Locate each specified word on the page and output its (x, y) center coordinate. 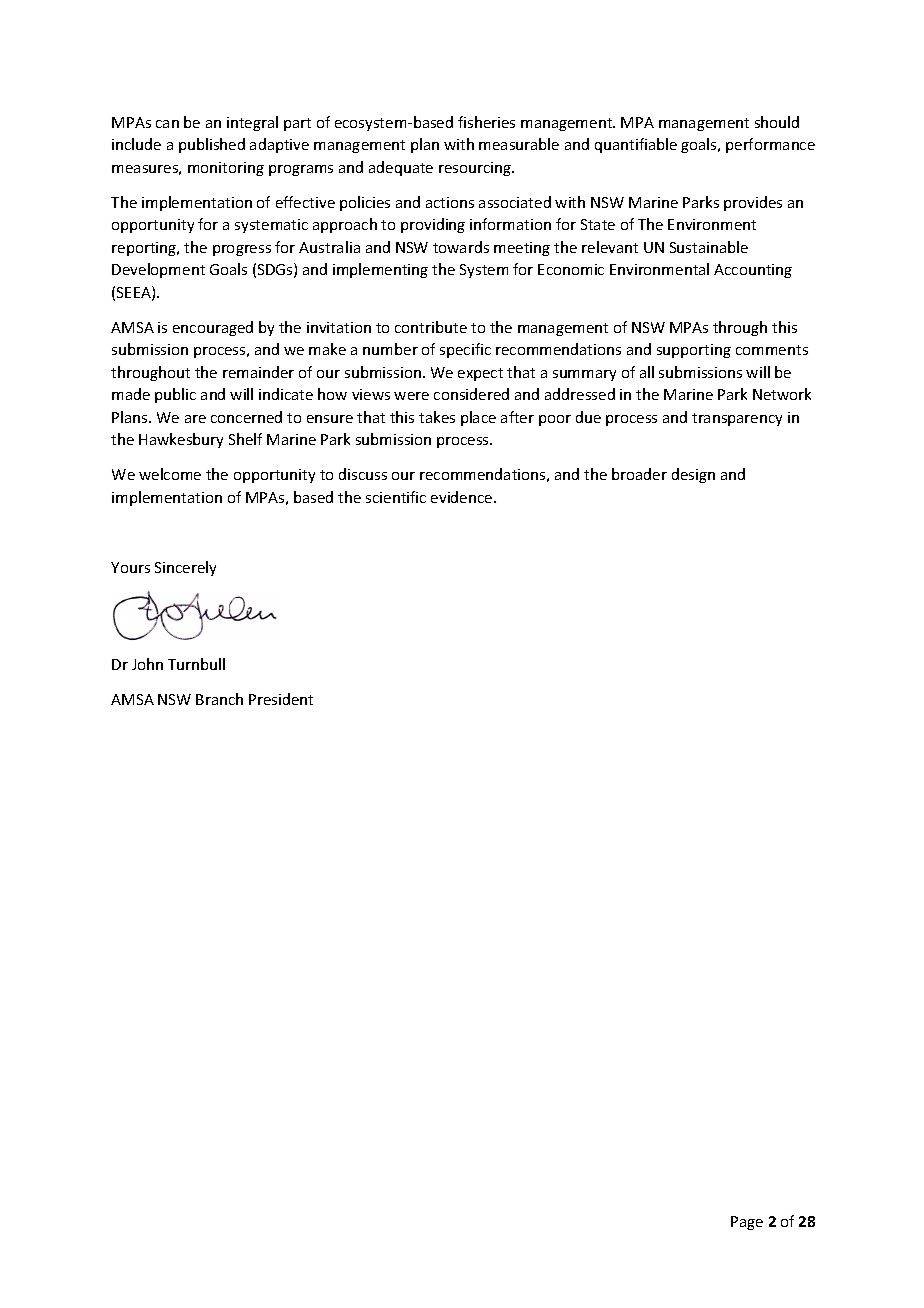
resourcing (476, 169)
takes (437, 417)
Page (747, 1223)
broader (639, 474)
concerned (246, 417)
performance (770, 145)
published (212, 145)
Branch (219, 699)
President (281, 699)
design (693, 475)
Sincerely (185, 568)
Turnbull (196, 664)
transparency (737, 419)
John (147, 664)
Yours (130, 567)
